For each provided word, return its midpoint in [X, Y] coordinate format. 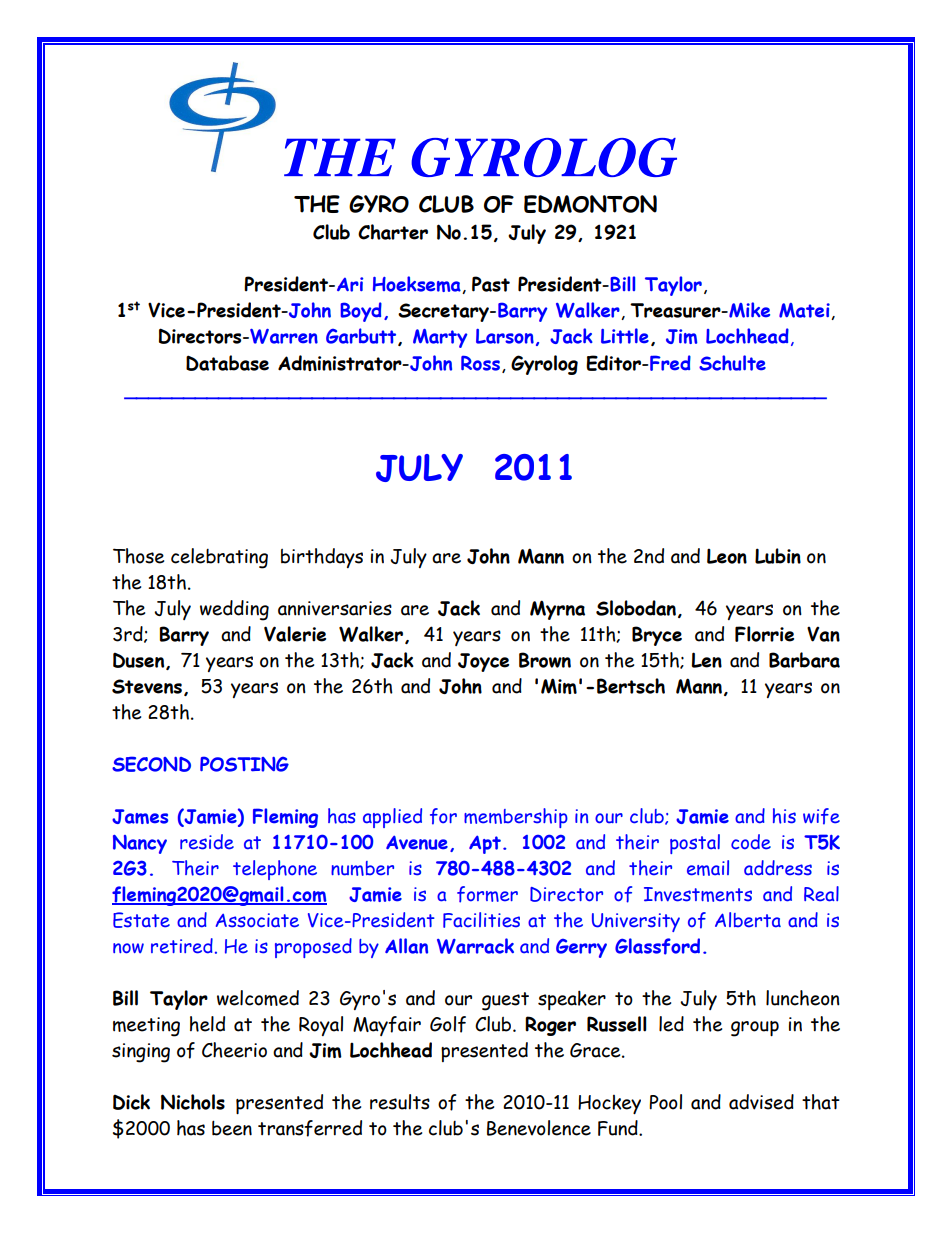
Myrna [557, 610]
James [140, 816]
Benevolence [539, 1128]
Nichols [193, 1102]
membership [516, 818]
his [784, 816]
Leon [727, 556]
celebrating [219, 558]
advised [761, 1102]
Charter [393, 232]
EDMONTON [590, 204]
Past [491, 284]
